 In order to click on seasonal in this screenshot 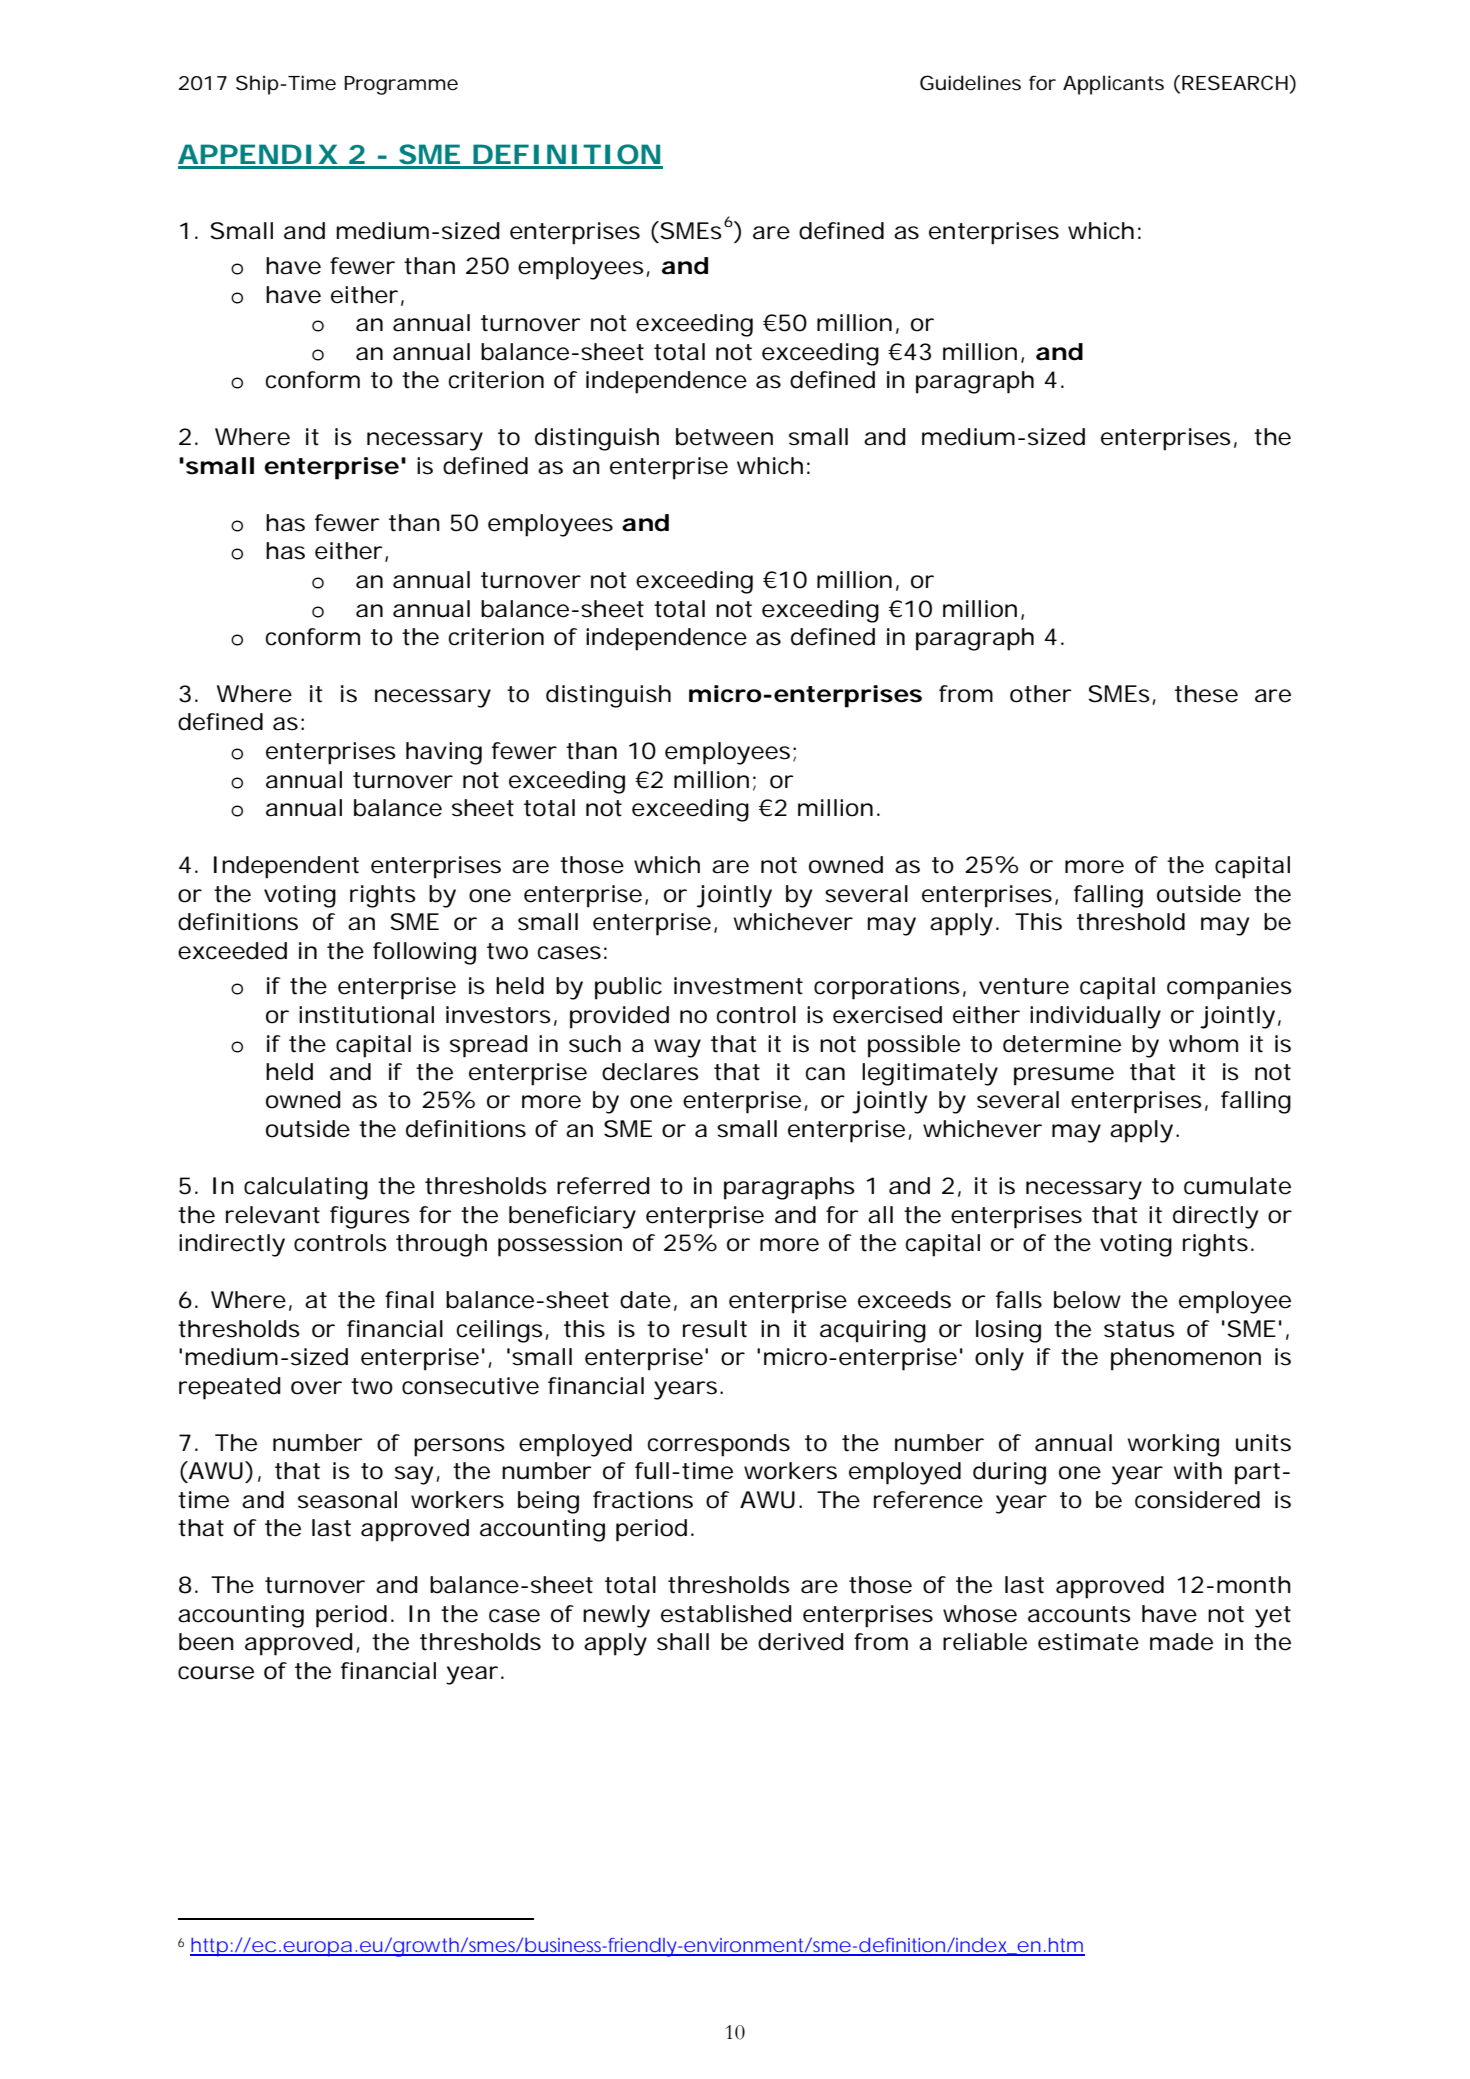, I will do `click(347, 1500)`.
